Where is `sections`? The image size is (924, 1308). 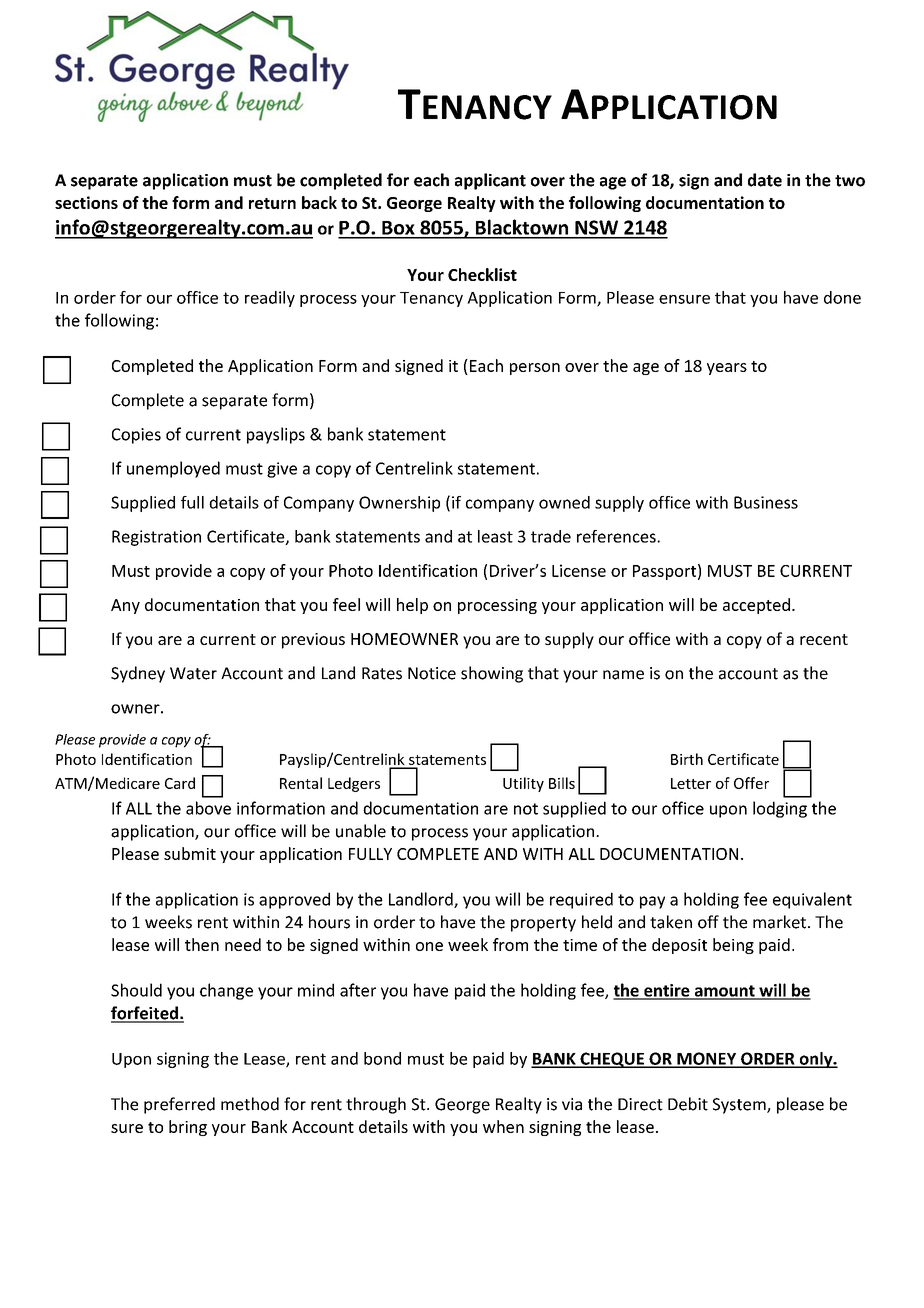 sections is located at coordinates (86, 202).
